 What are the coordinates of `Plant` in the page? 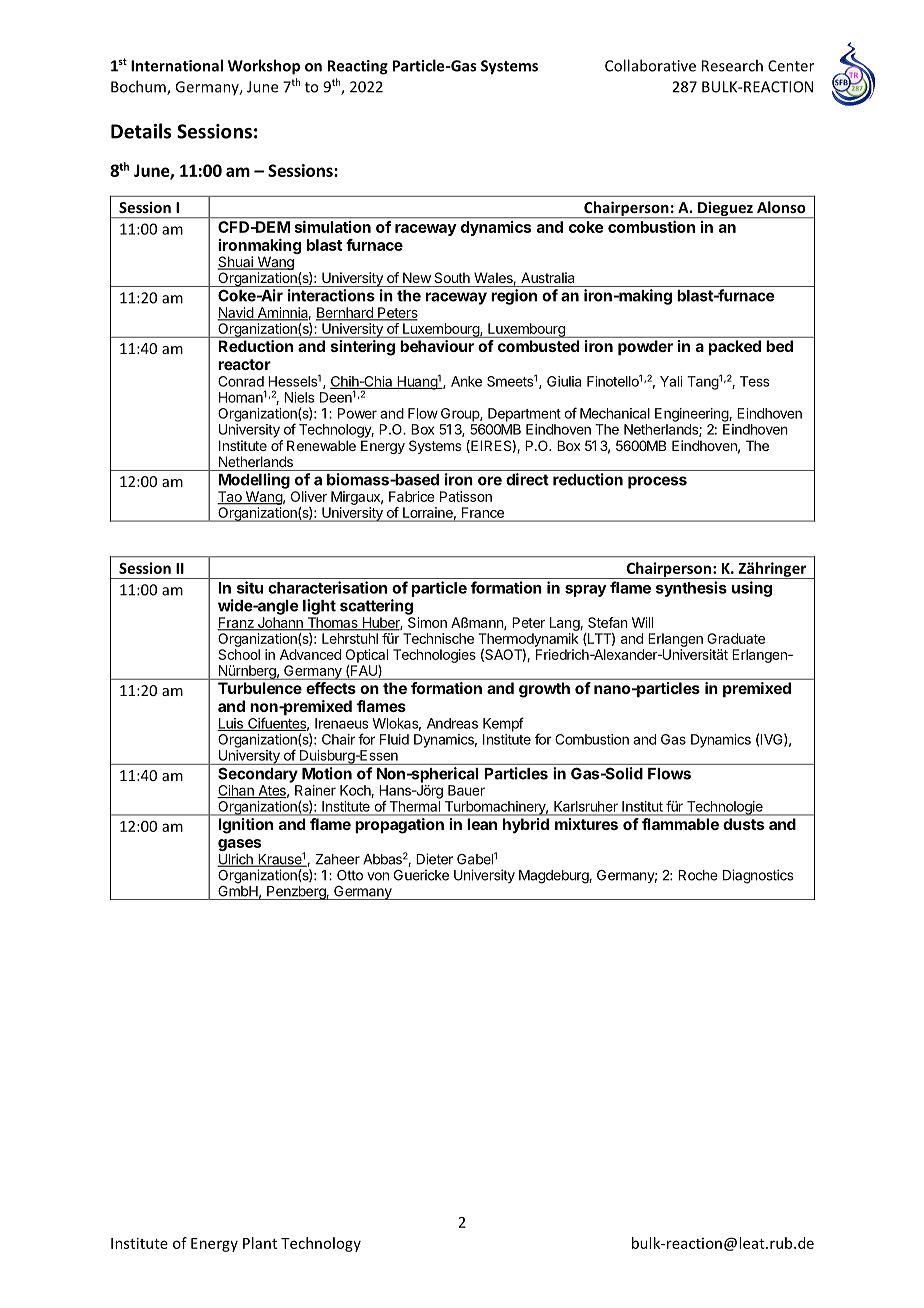 It's located at (260, 1243).
